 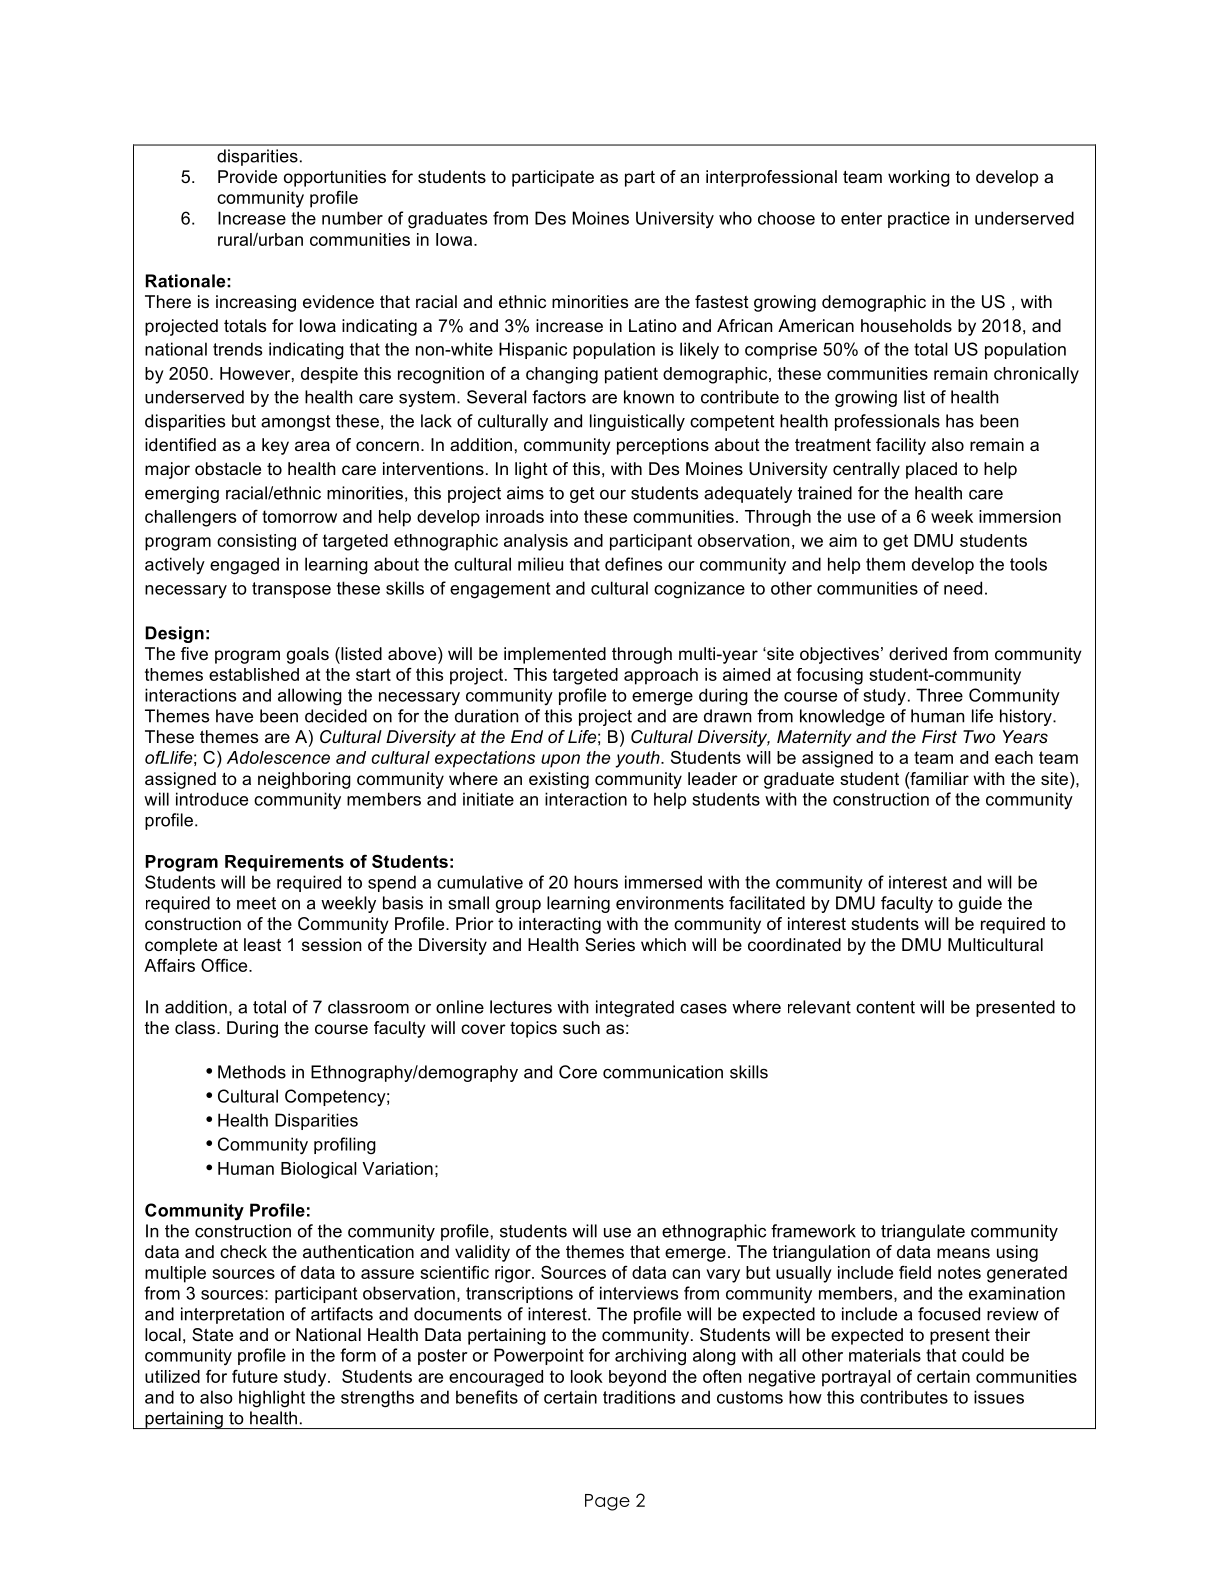 I want to click on Biological, so click(x=319, y=1170).
